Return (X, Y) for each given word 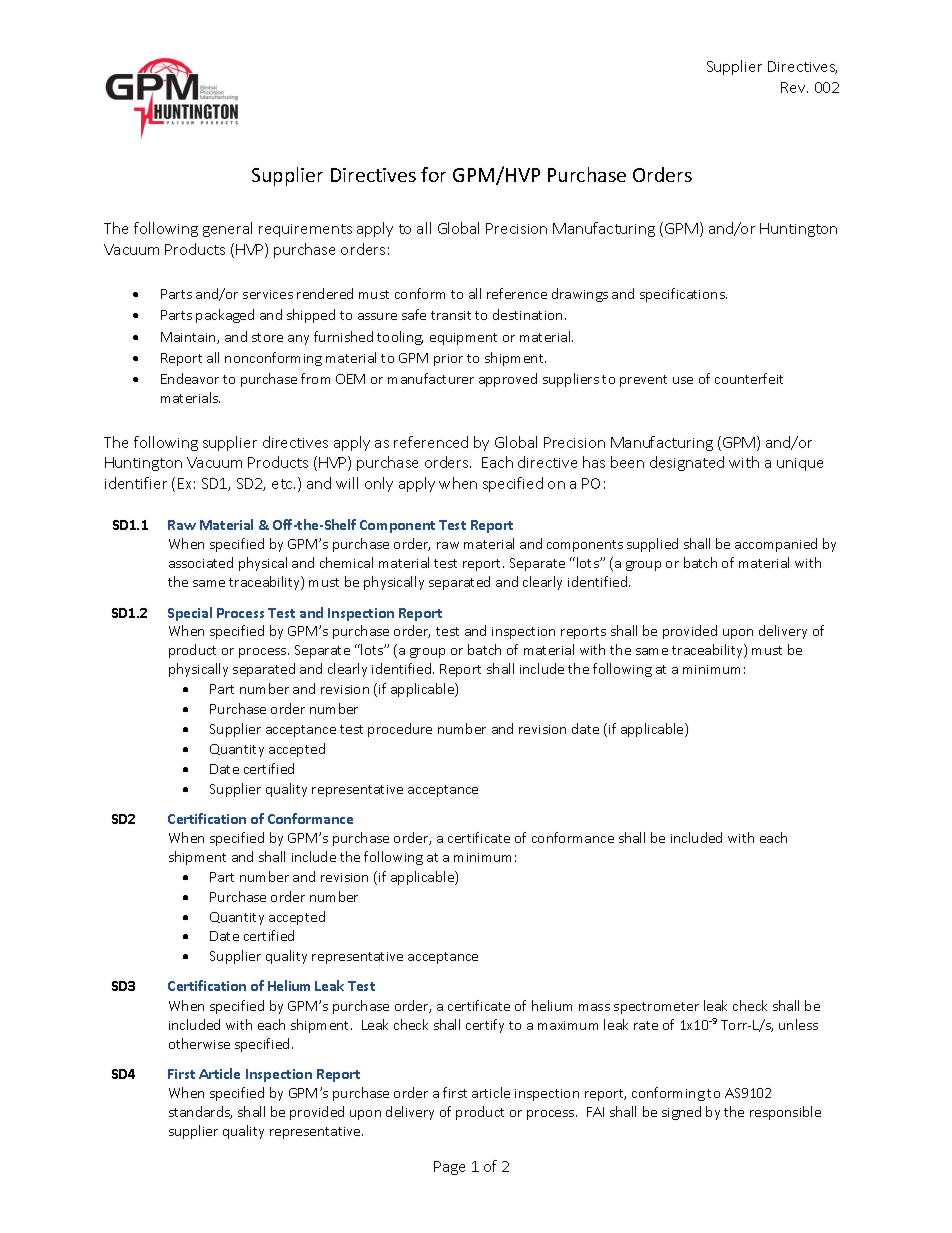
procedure (400, 730)
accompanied (776, 545)
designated (687, 463)
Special (190, 614)
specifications (683, 295)
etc (283, 484)
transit (451, 315)
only (379, 484)
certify (485, 1026)
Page (449, 1168)
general (227, 229)
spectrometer (656, 1008)
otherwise (199, 1043)
